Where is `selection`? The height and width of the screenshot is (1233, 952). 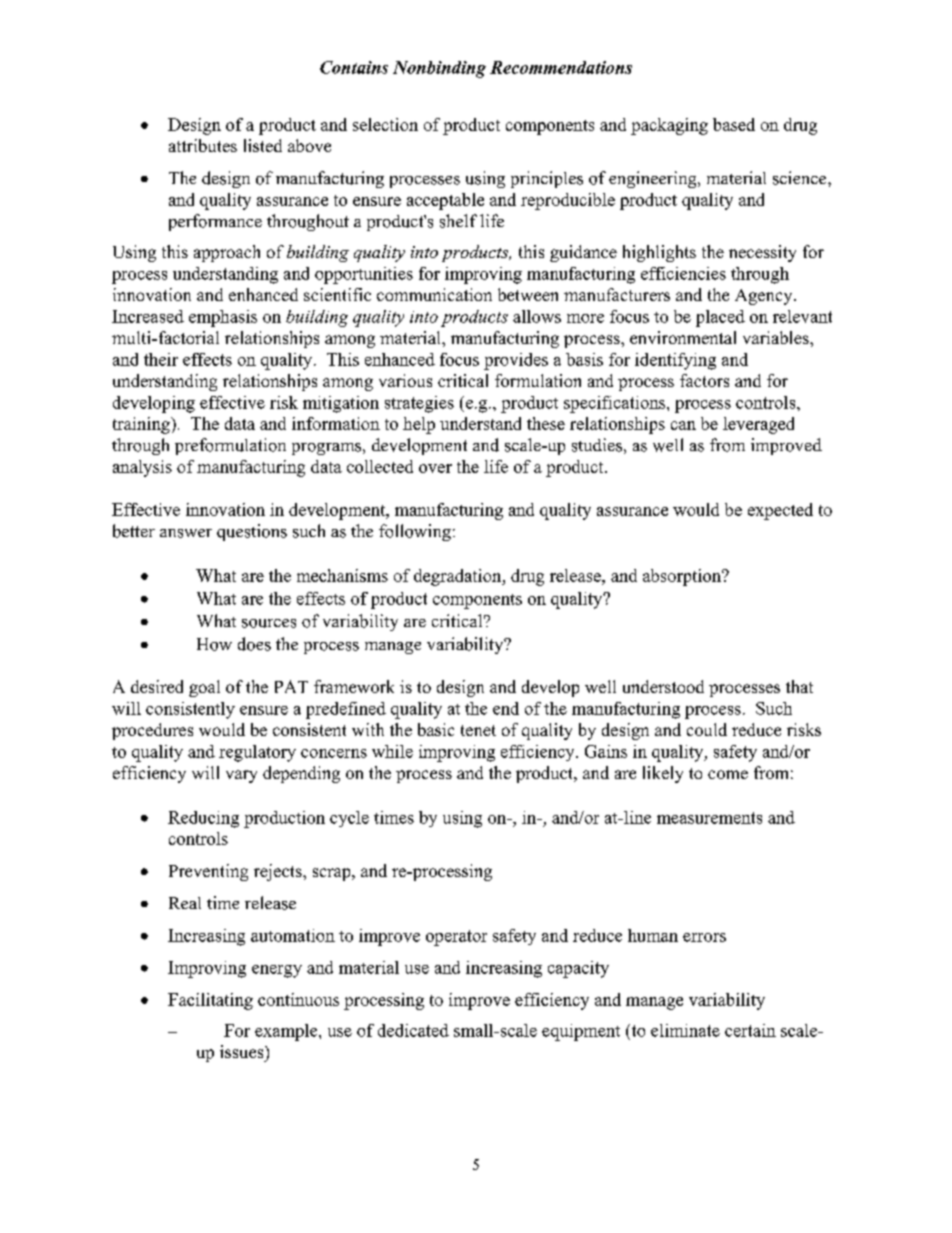
selection is located at coordinates (385, 124).
